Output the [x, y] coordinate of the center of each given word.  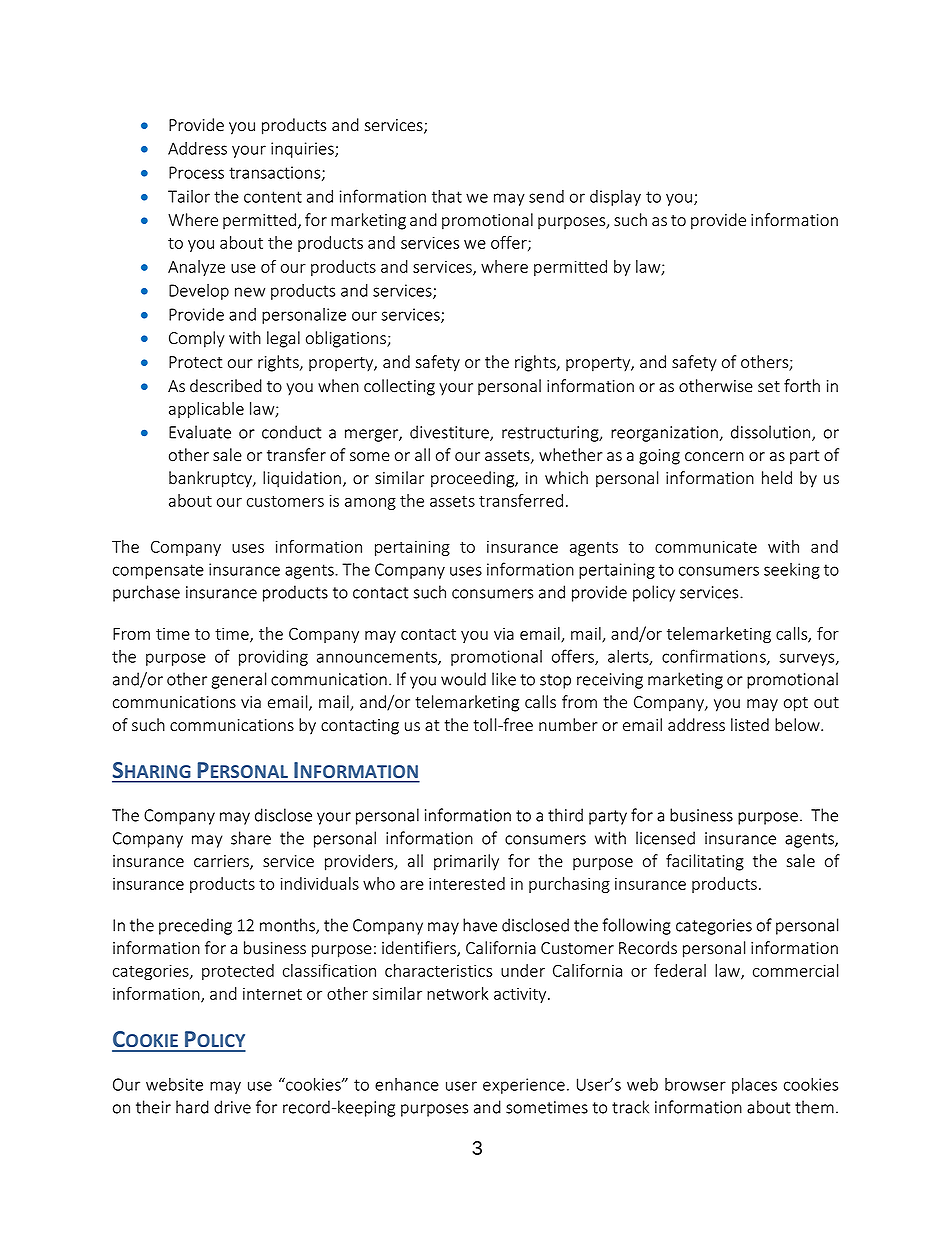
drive [232, 1107]
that [447, 196]
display [615, 198]
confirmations [715, 657]
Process [196, 172]
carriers [222, 862]
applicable [206, 410]
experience [524, 1086]
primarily [466, 862]
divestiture [450, 433]
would [463, 679]
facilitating [705, 862]
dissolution [772, 433]
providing [273, 658]
